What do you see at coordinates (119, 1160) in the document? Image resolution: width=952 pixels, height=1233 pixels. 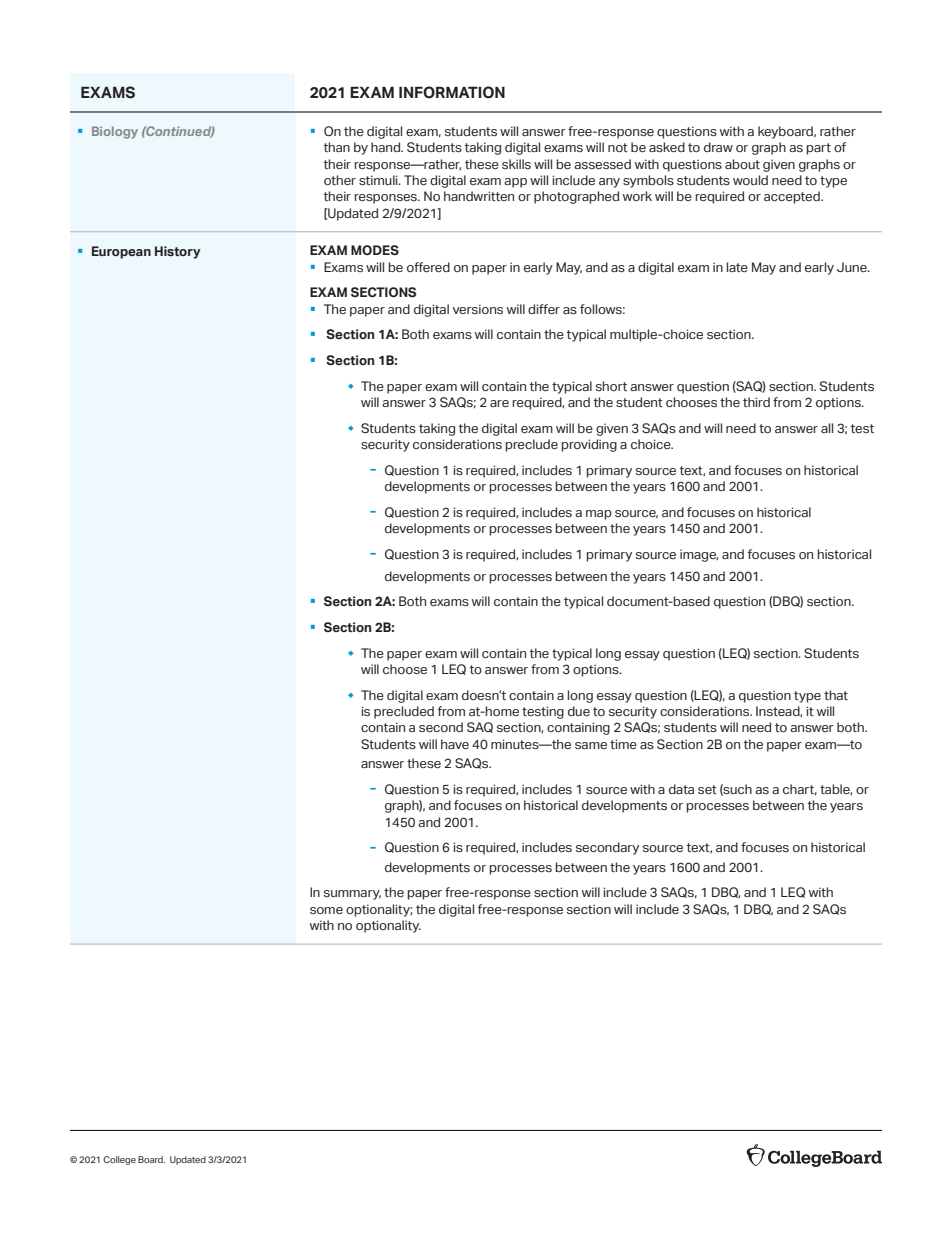 I see `College` at bounding box center [119, 1160].
